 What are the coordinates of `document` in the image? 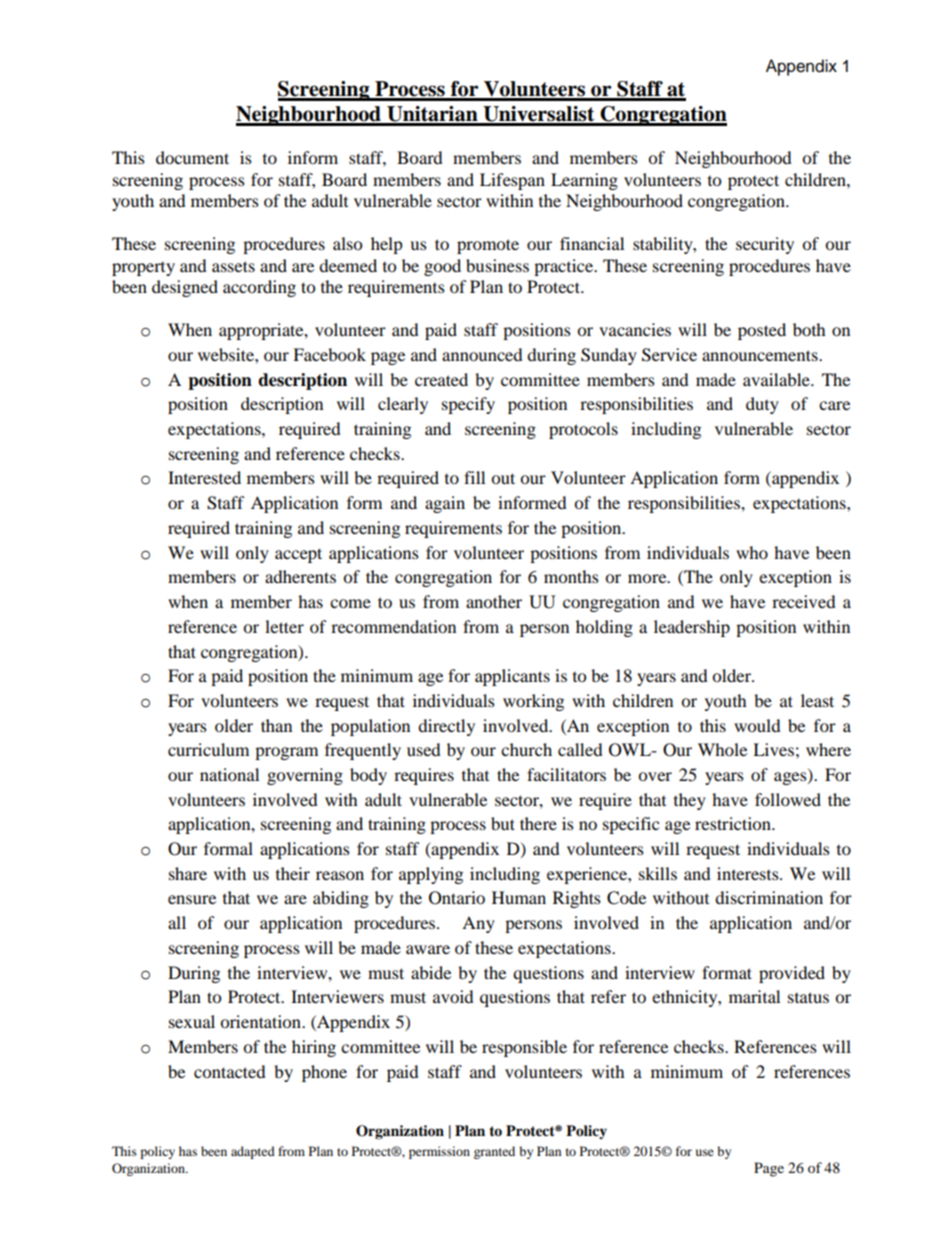 It's located at (192, 157).
